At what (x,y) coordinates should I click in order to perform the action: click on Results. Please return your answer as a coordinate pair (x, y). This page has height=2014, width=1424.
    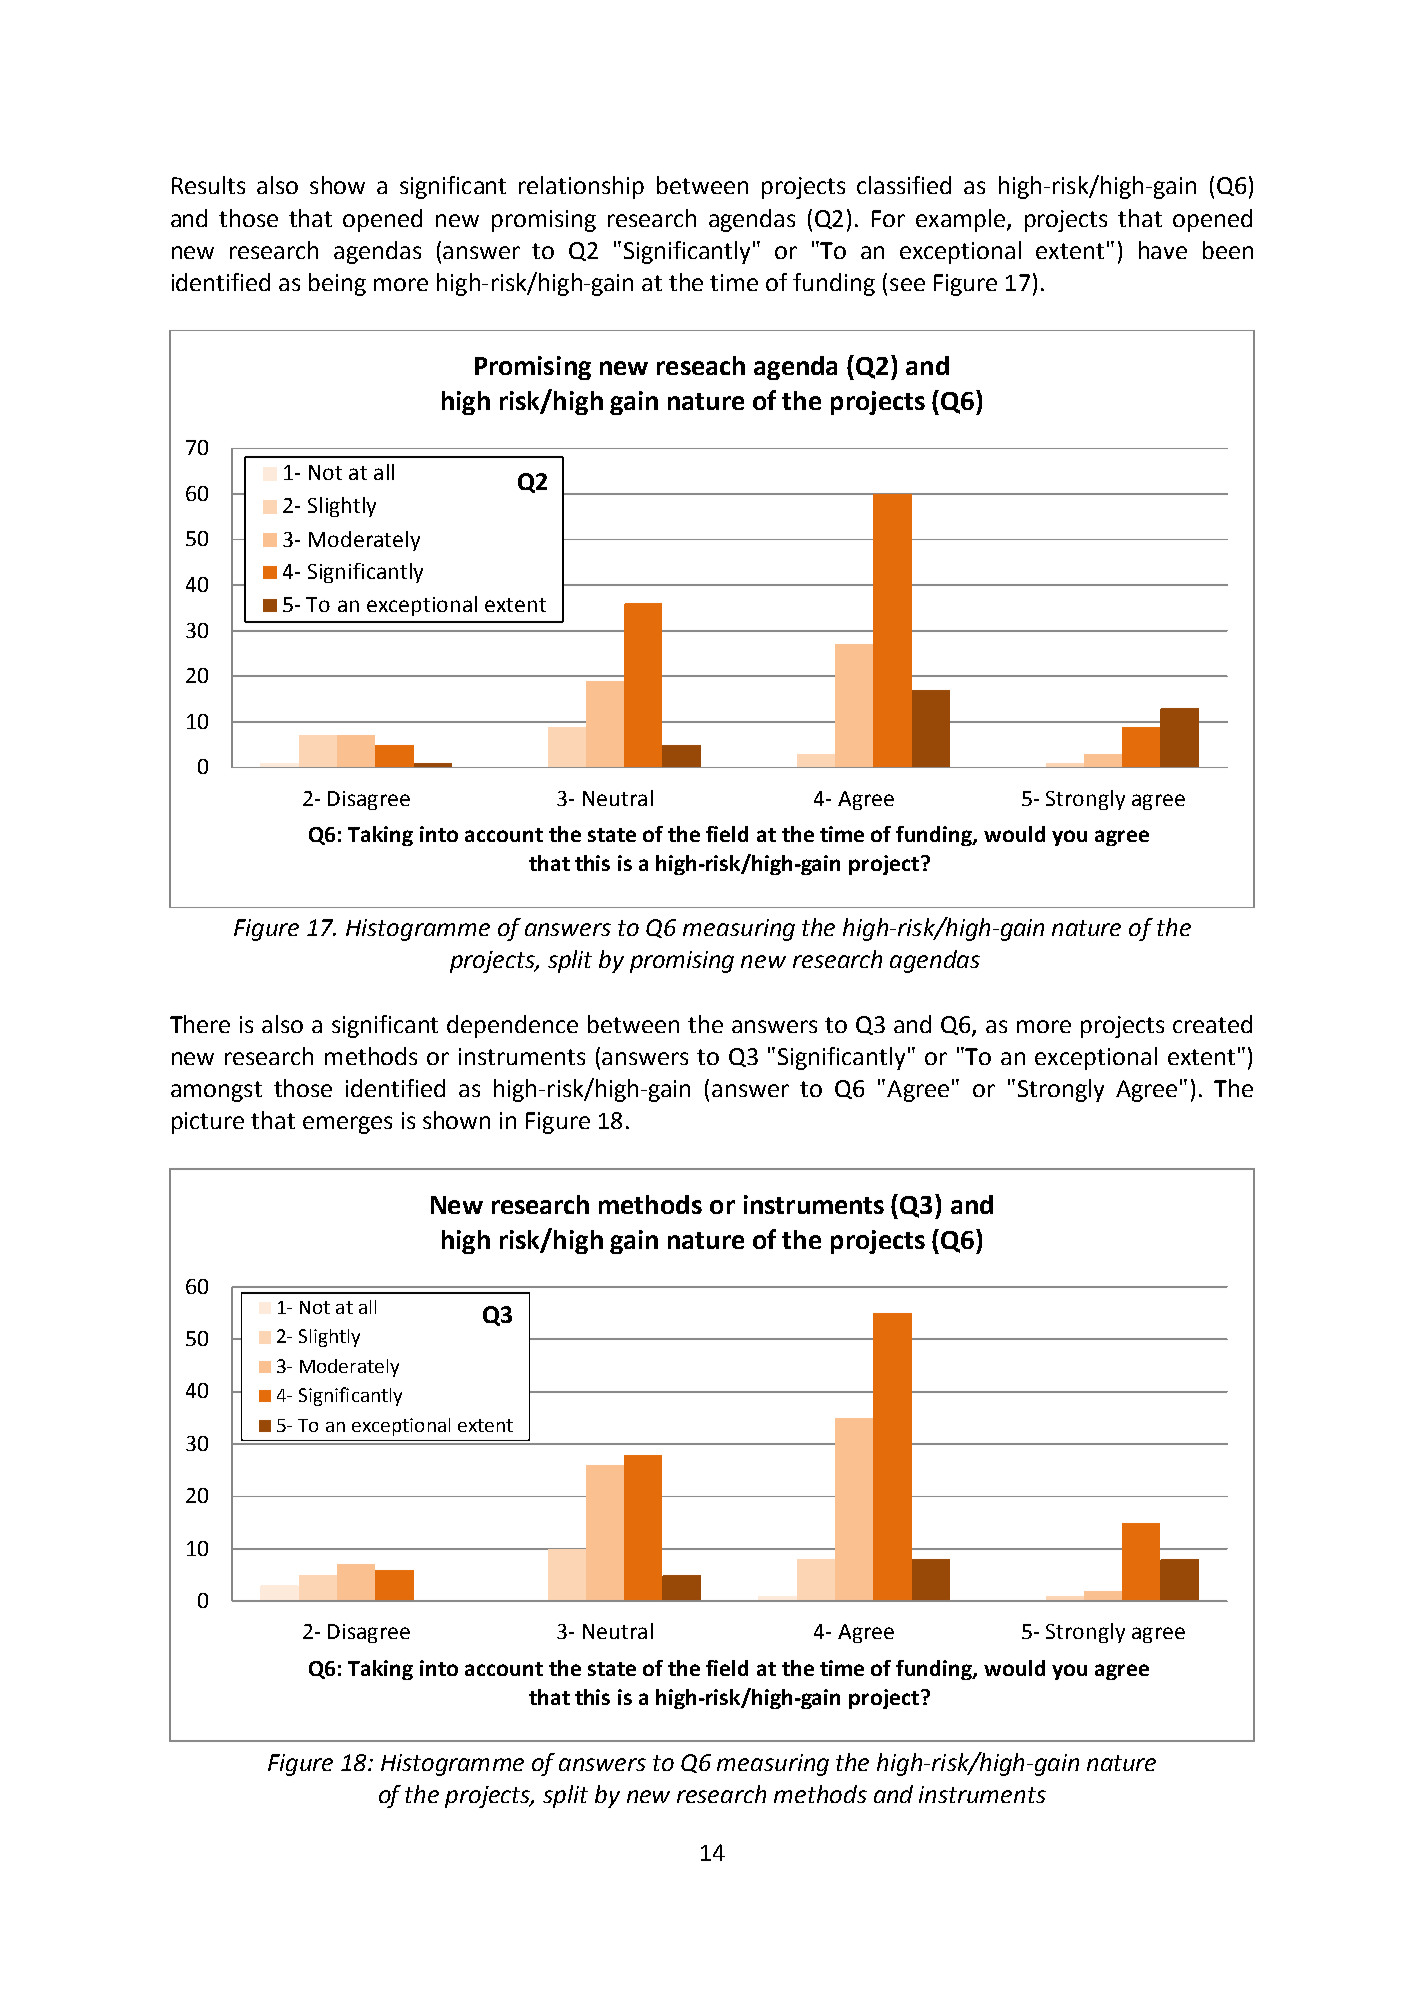
    Looking at the image, I should click on (208, 185).
